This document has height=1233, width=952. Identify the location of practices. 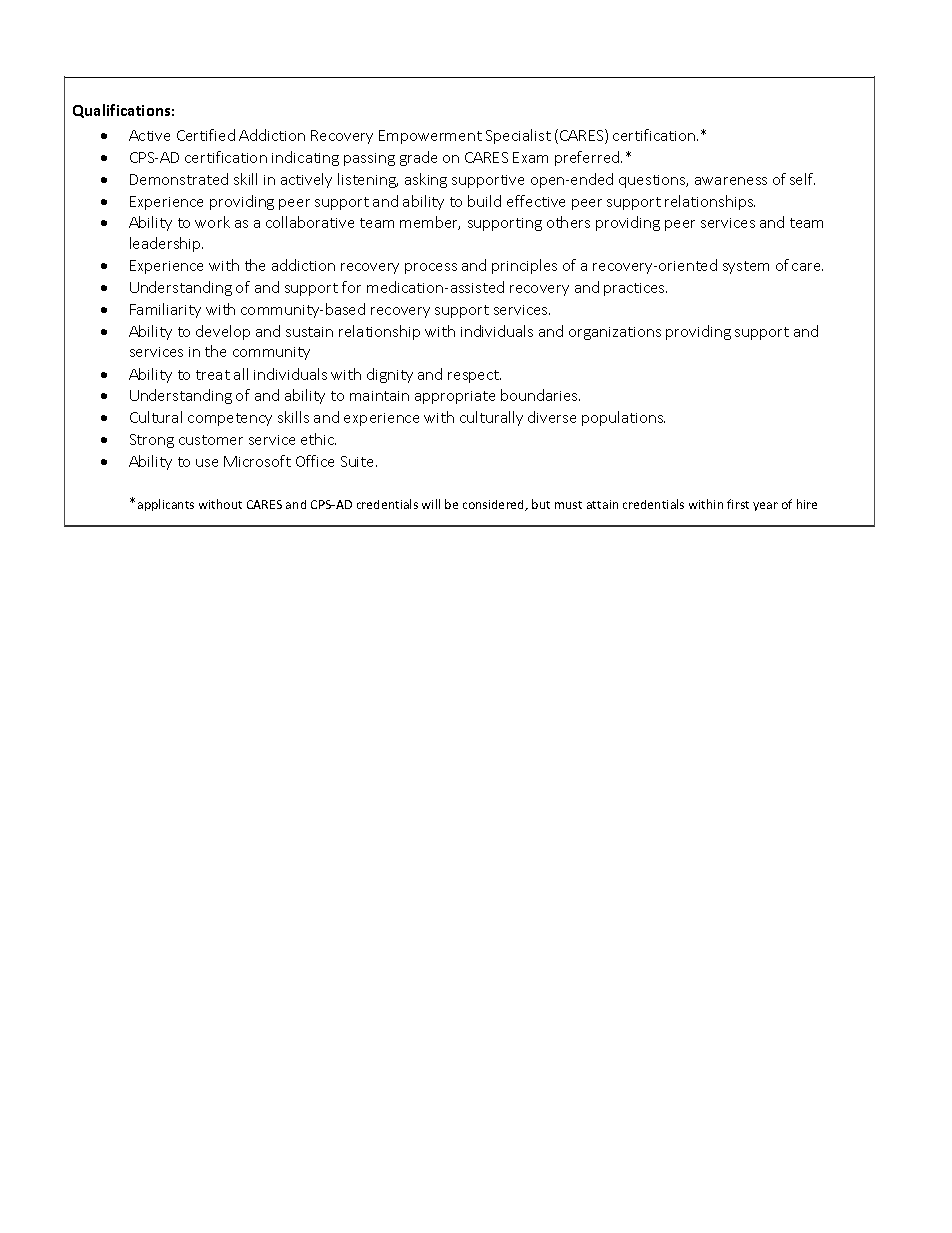
(635, 289).
